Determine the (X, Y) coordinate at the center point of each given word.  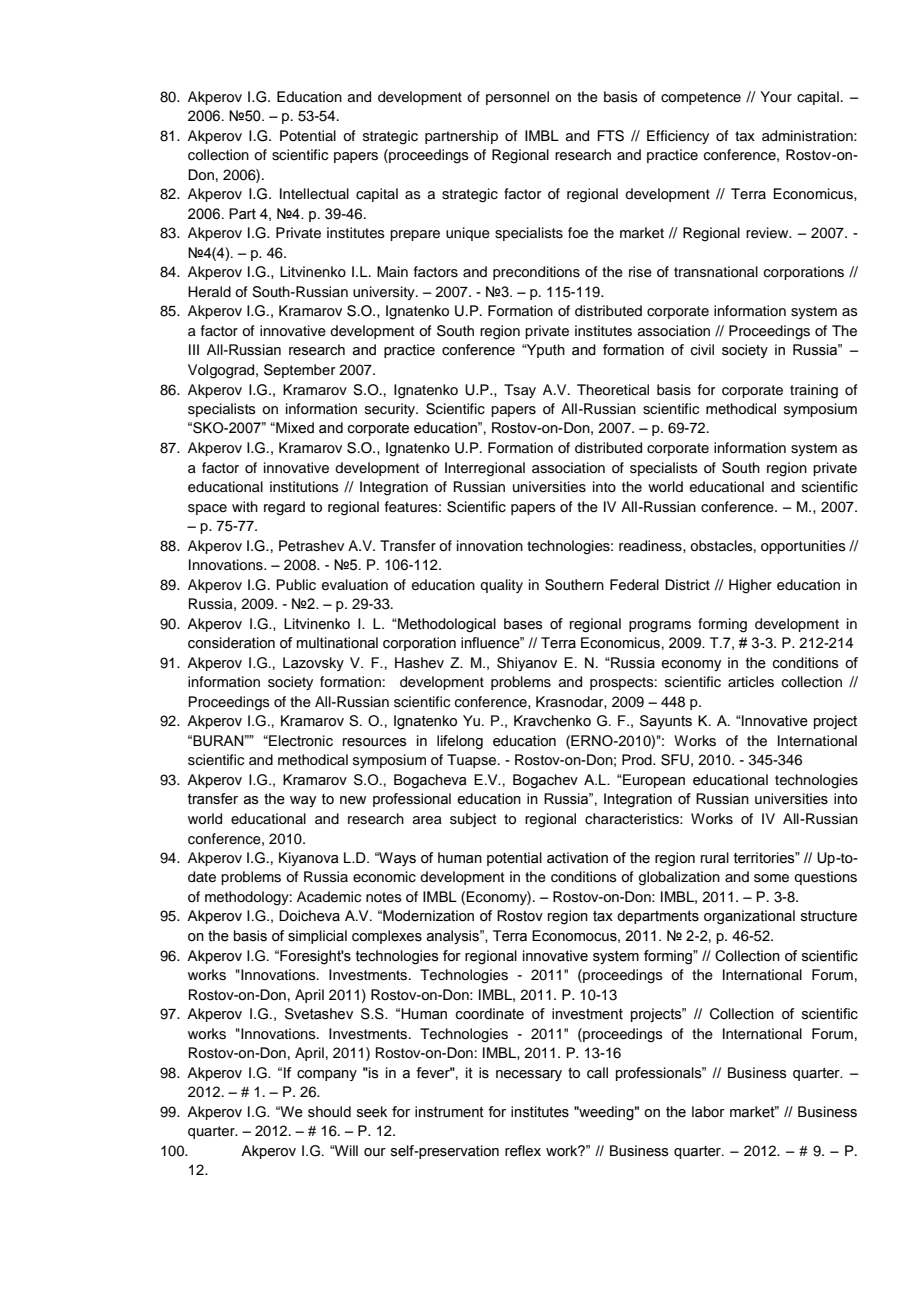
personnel (517, 98)
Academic (329, 897)
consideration (231, 643)
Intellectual (314, 194)
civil (702, 350)
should (329, 1112)
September (299, 371)
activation (577, 858)
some (771, 878)
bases (523, 624)
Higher (750, 586)
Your (776, 96)
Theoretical (613, 390)
